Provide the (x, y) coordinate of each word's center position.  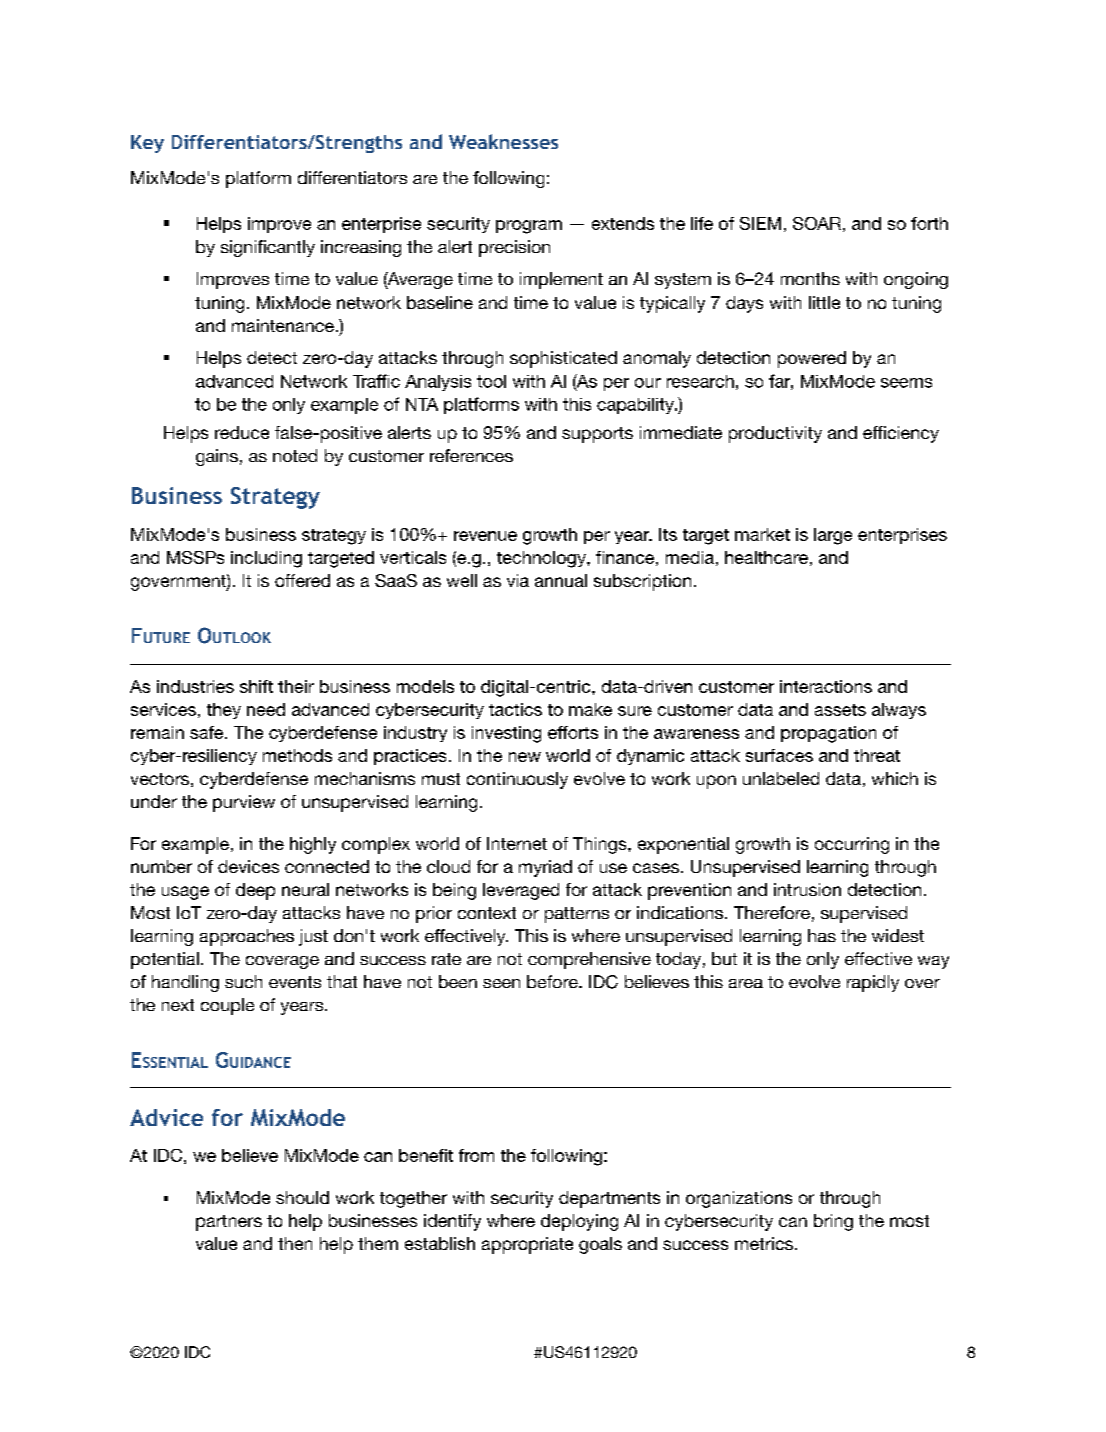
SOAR (817, 223)
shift (256, 686)
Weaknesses (503, 141)
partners (229, 1223)
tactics (515, 709)
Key (147, 144)
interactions (826, 686)
